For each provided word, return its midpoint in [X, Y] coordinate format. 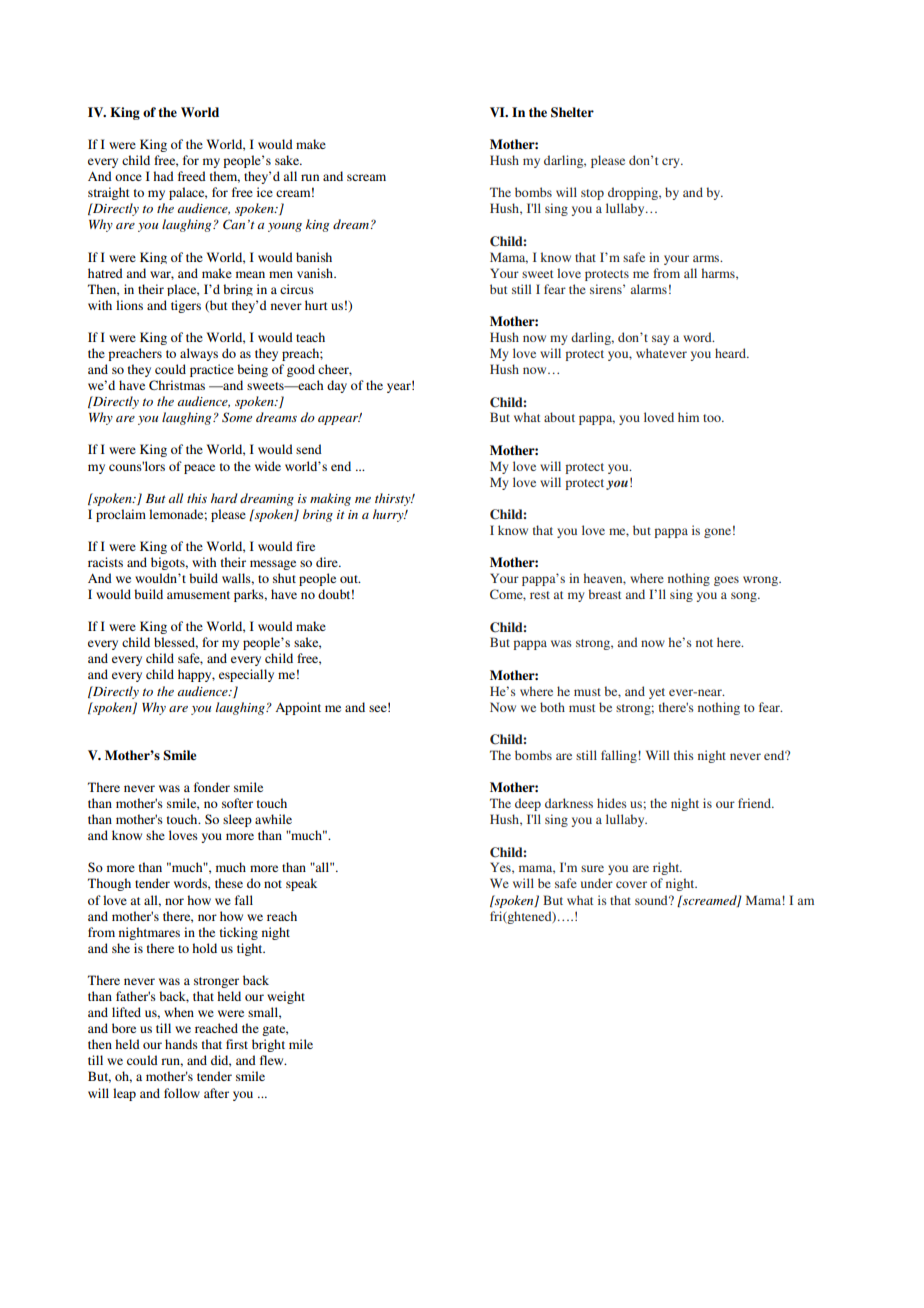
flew [273, 1060]
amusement [198, 595]
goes [726, 581]
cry [672, 163]
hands [181, 1044]
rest [540, 595]
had [163, 176]
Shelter [572, 112]
